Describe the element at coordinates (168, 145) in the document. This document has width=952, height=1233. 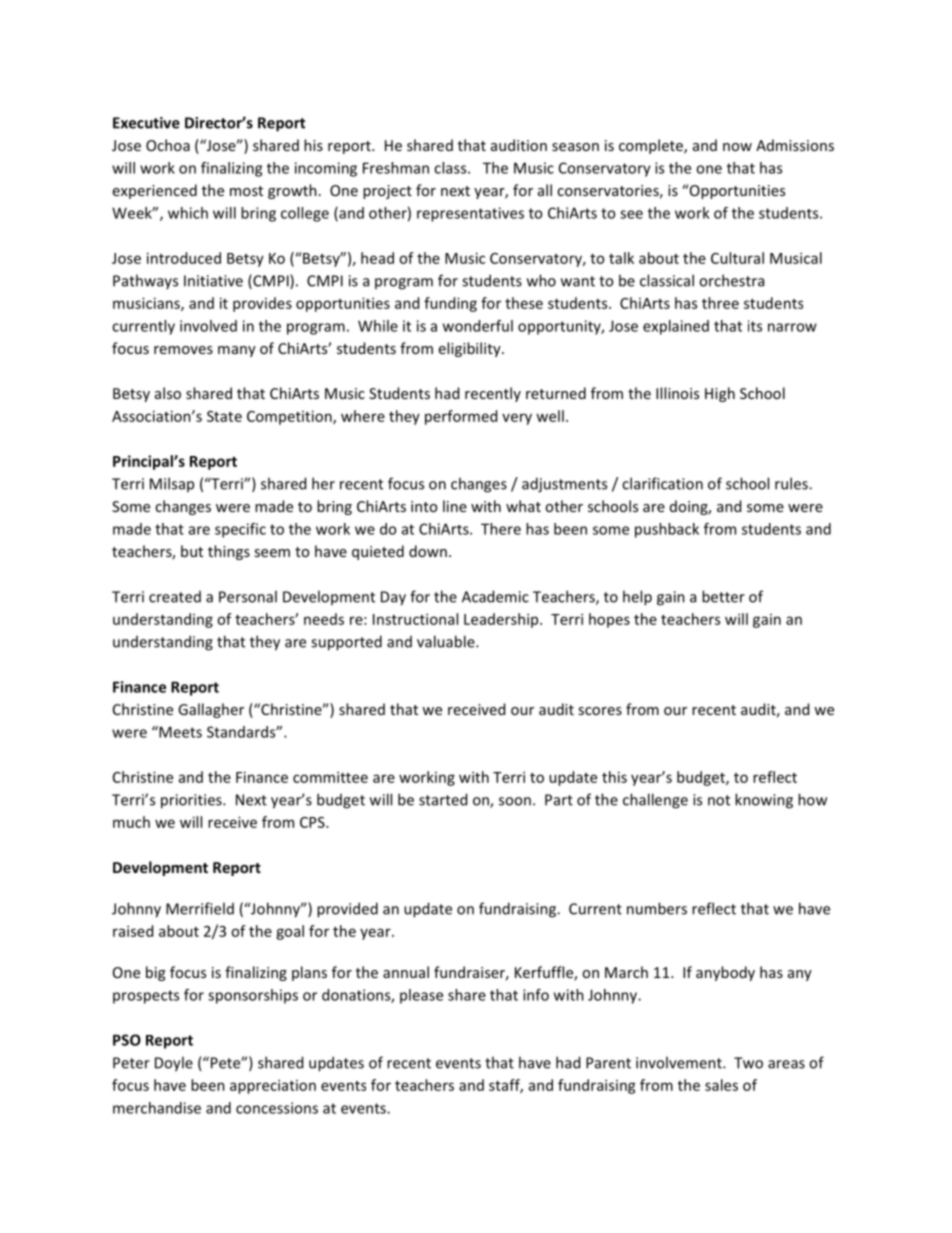
I see `Ochoa` at that location.
